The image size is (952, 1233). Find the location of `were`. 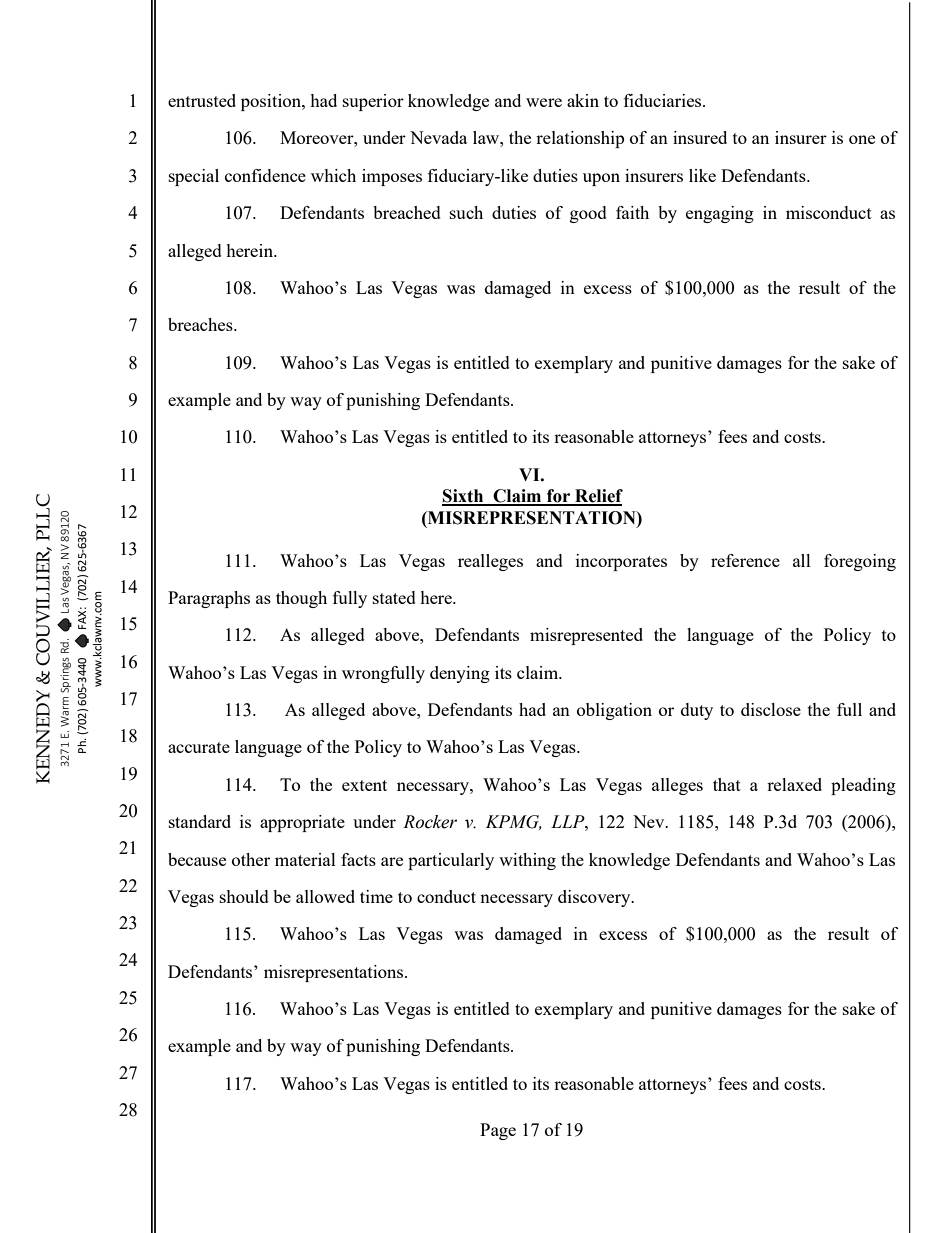

were is located at coordinates (544, 102).
